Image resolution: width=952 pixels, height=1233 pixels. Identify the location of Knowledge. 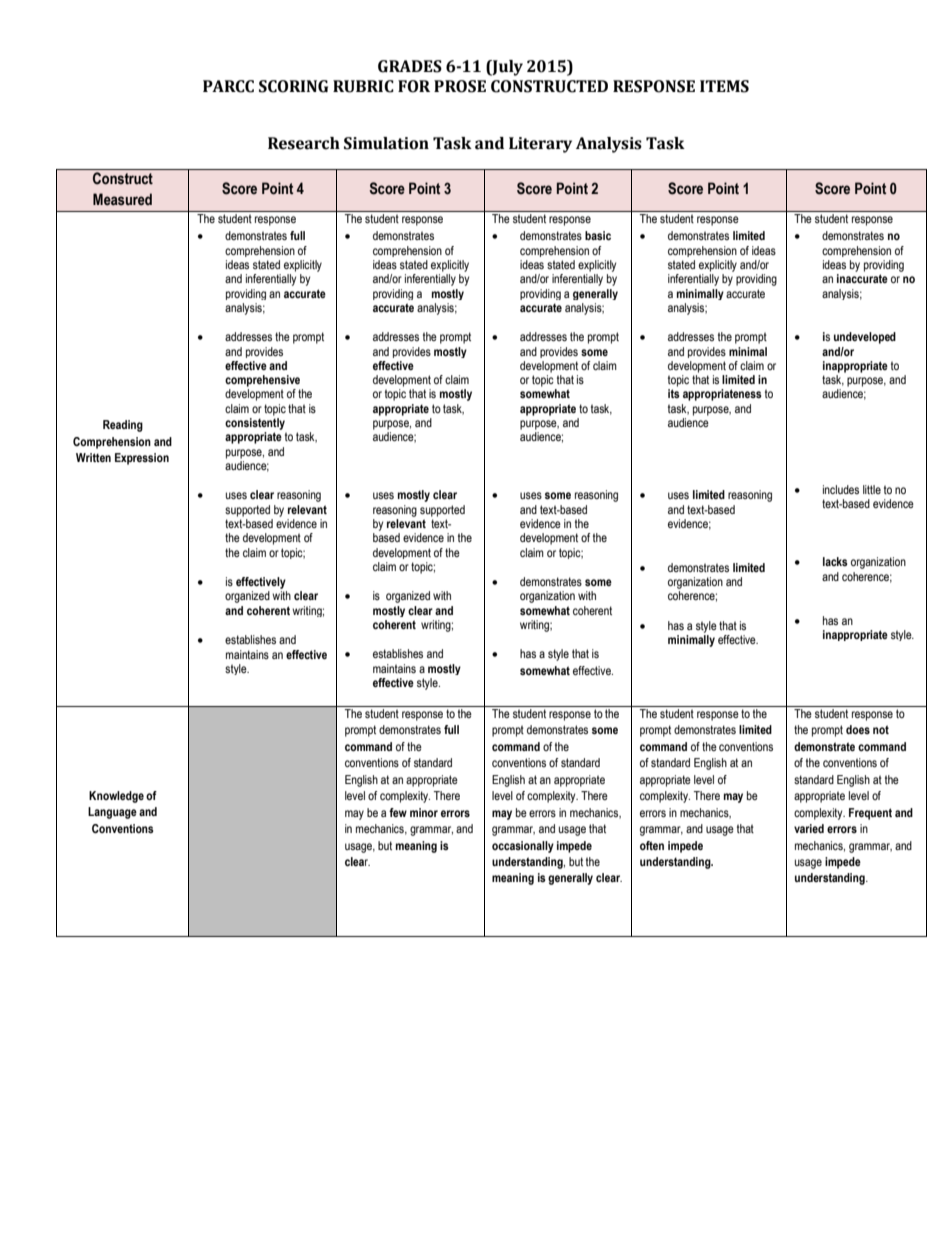
(116, 797).
